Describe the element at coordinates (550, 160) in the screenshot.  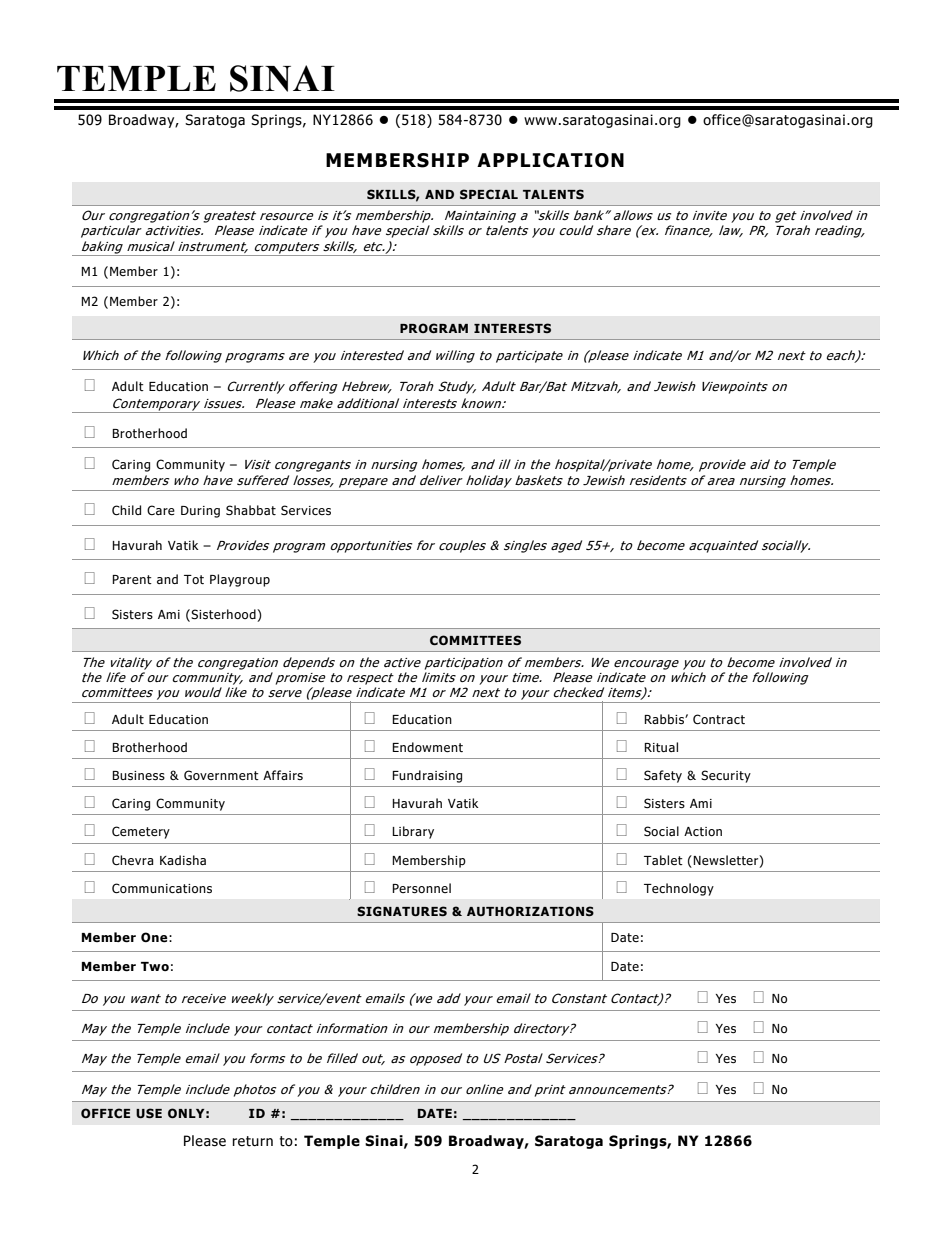
I see `APPLICATION` at that location.
